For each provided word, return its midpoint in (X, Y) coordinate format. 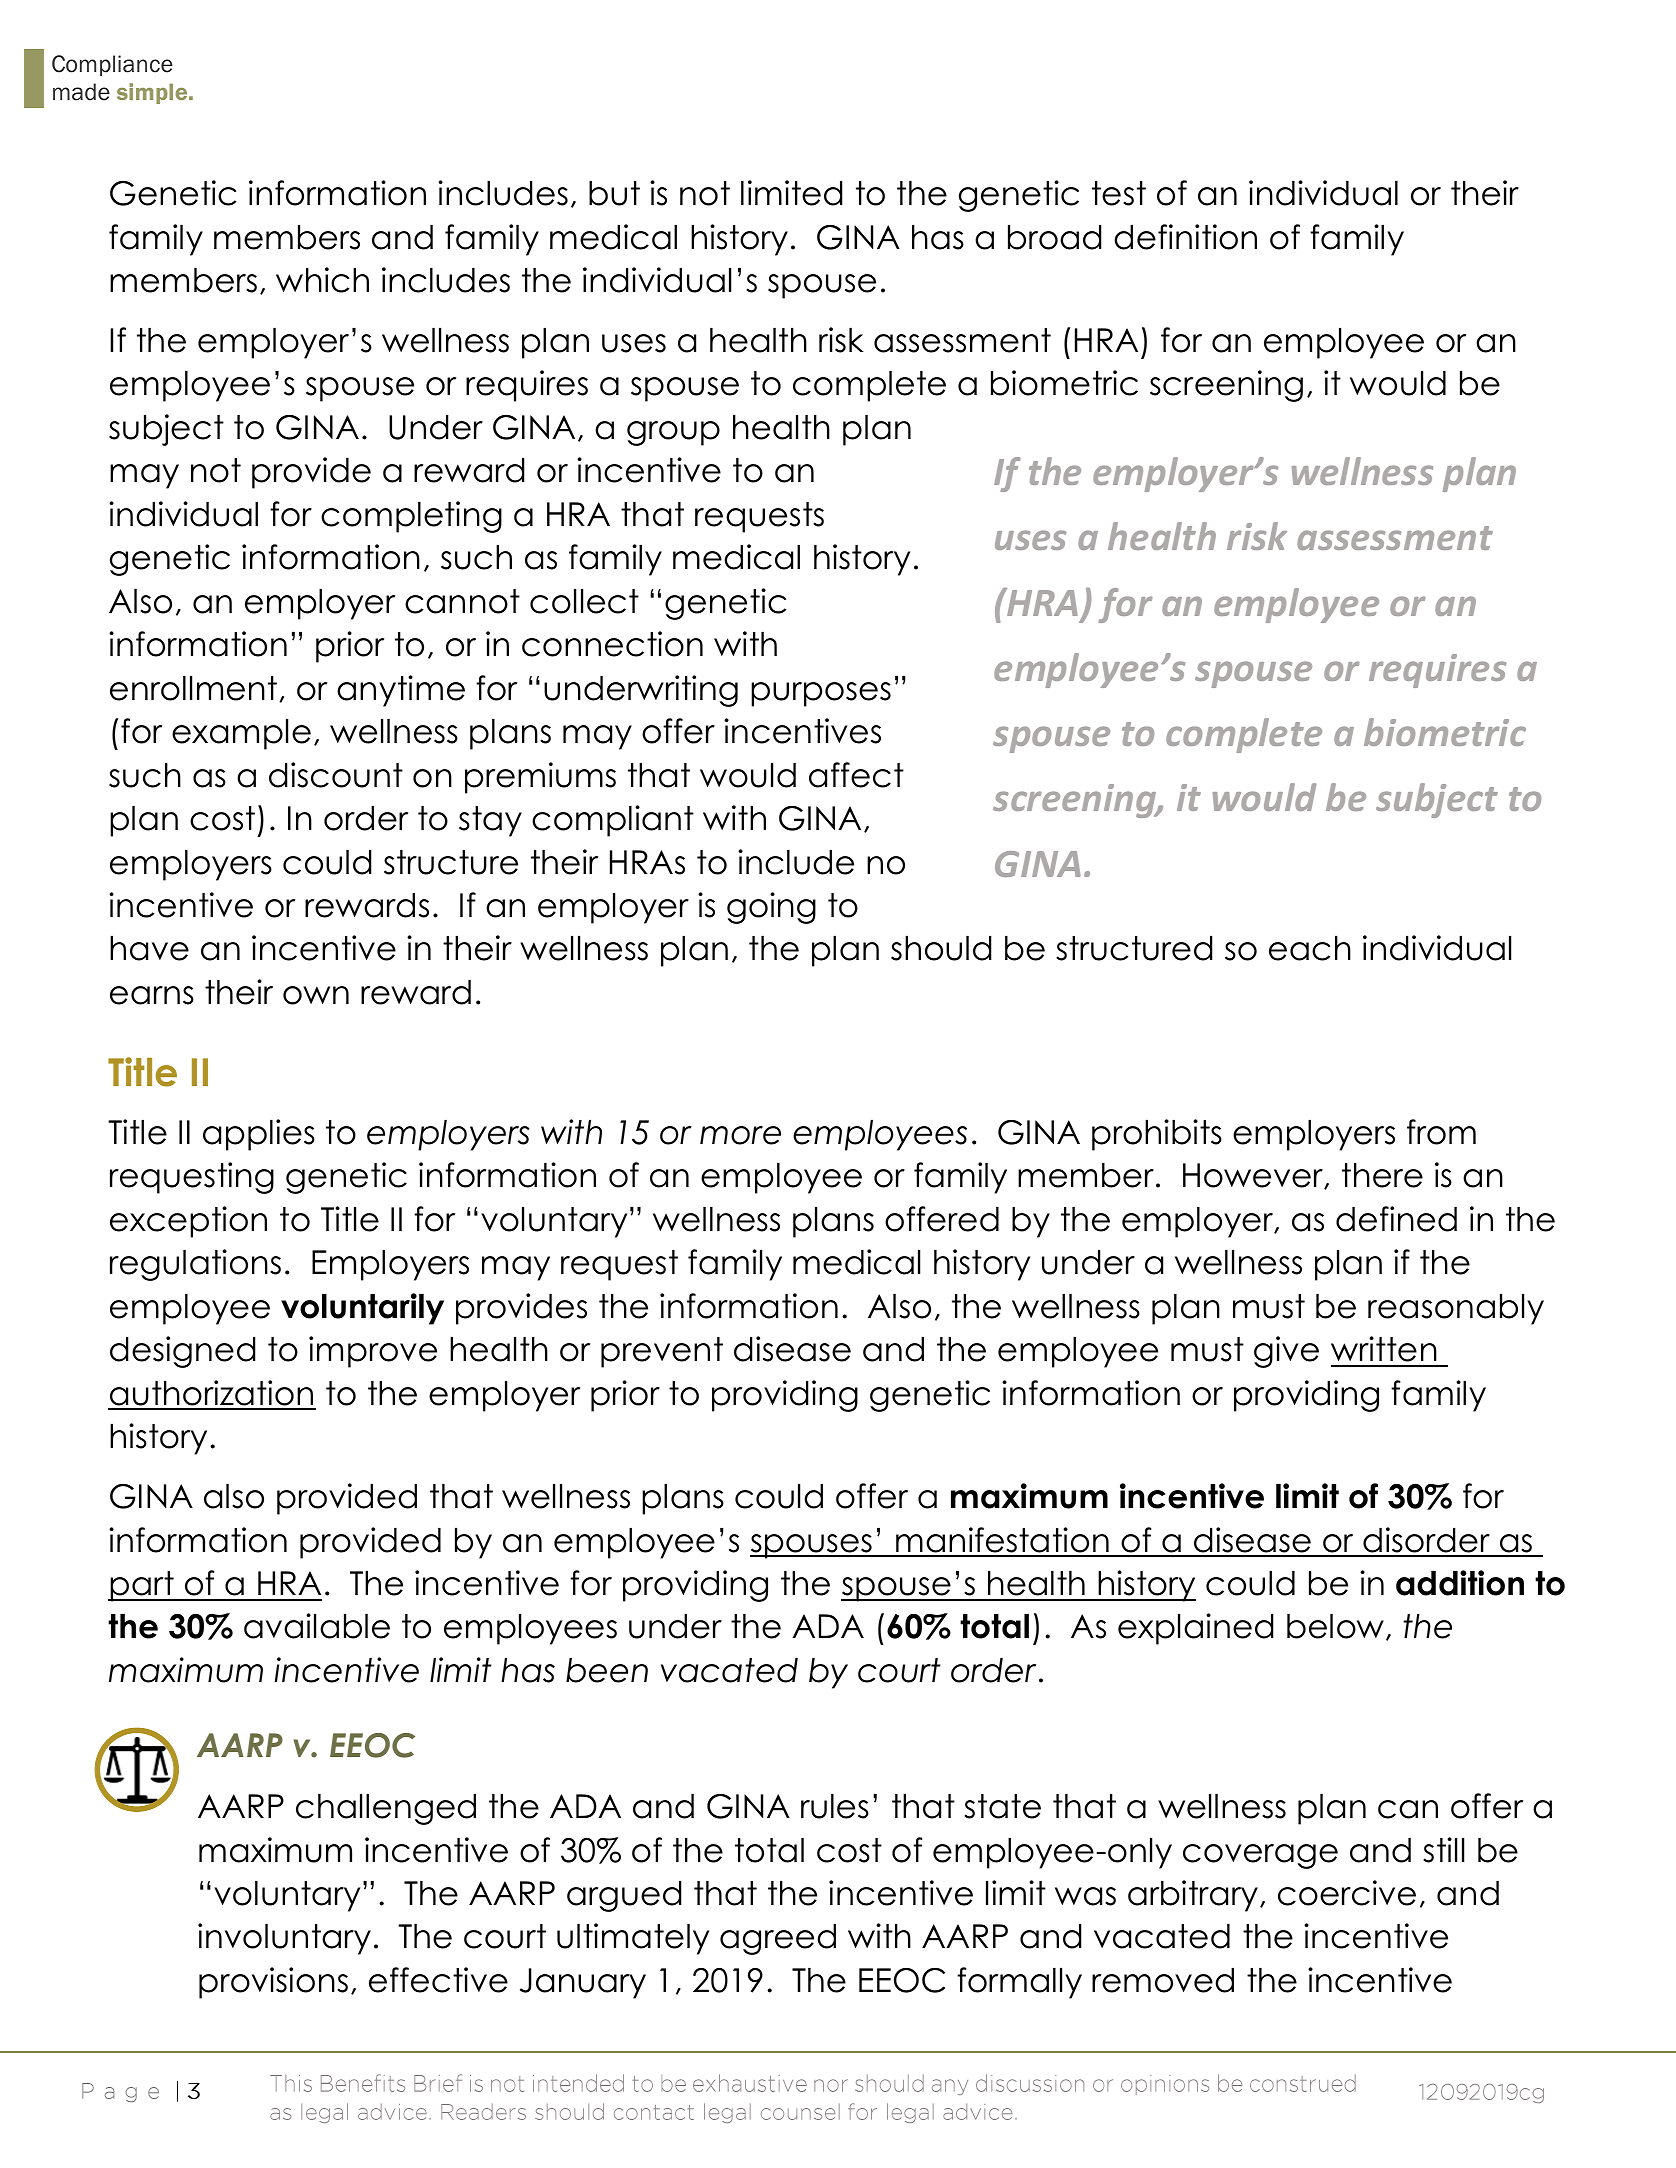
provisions (273, 1983)
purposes (821, 694)
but (614, 193)
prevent (662, 1352)
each (1310, 948)
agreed (778, 1939)
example (241, 734)
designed (182, 1352)
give (1286, 1352)
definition (1185, 237)
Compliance (112, 65)
